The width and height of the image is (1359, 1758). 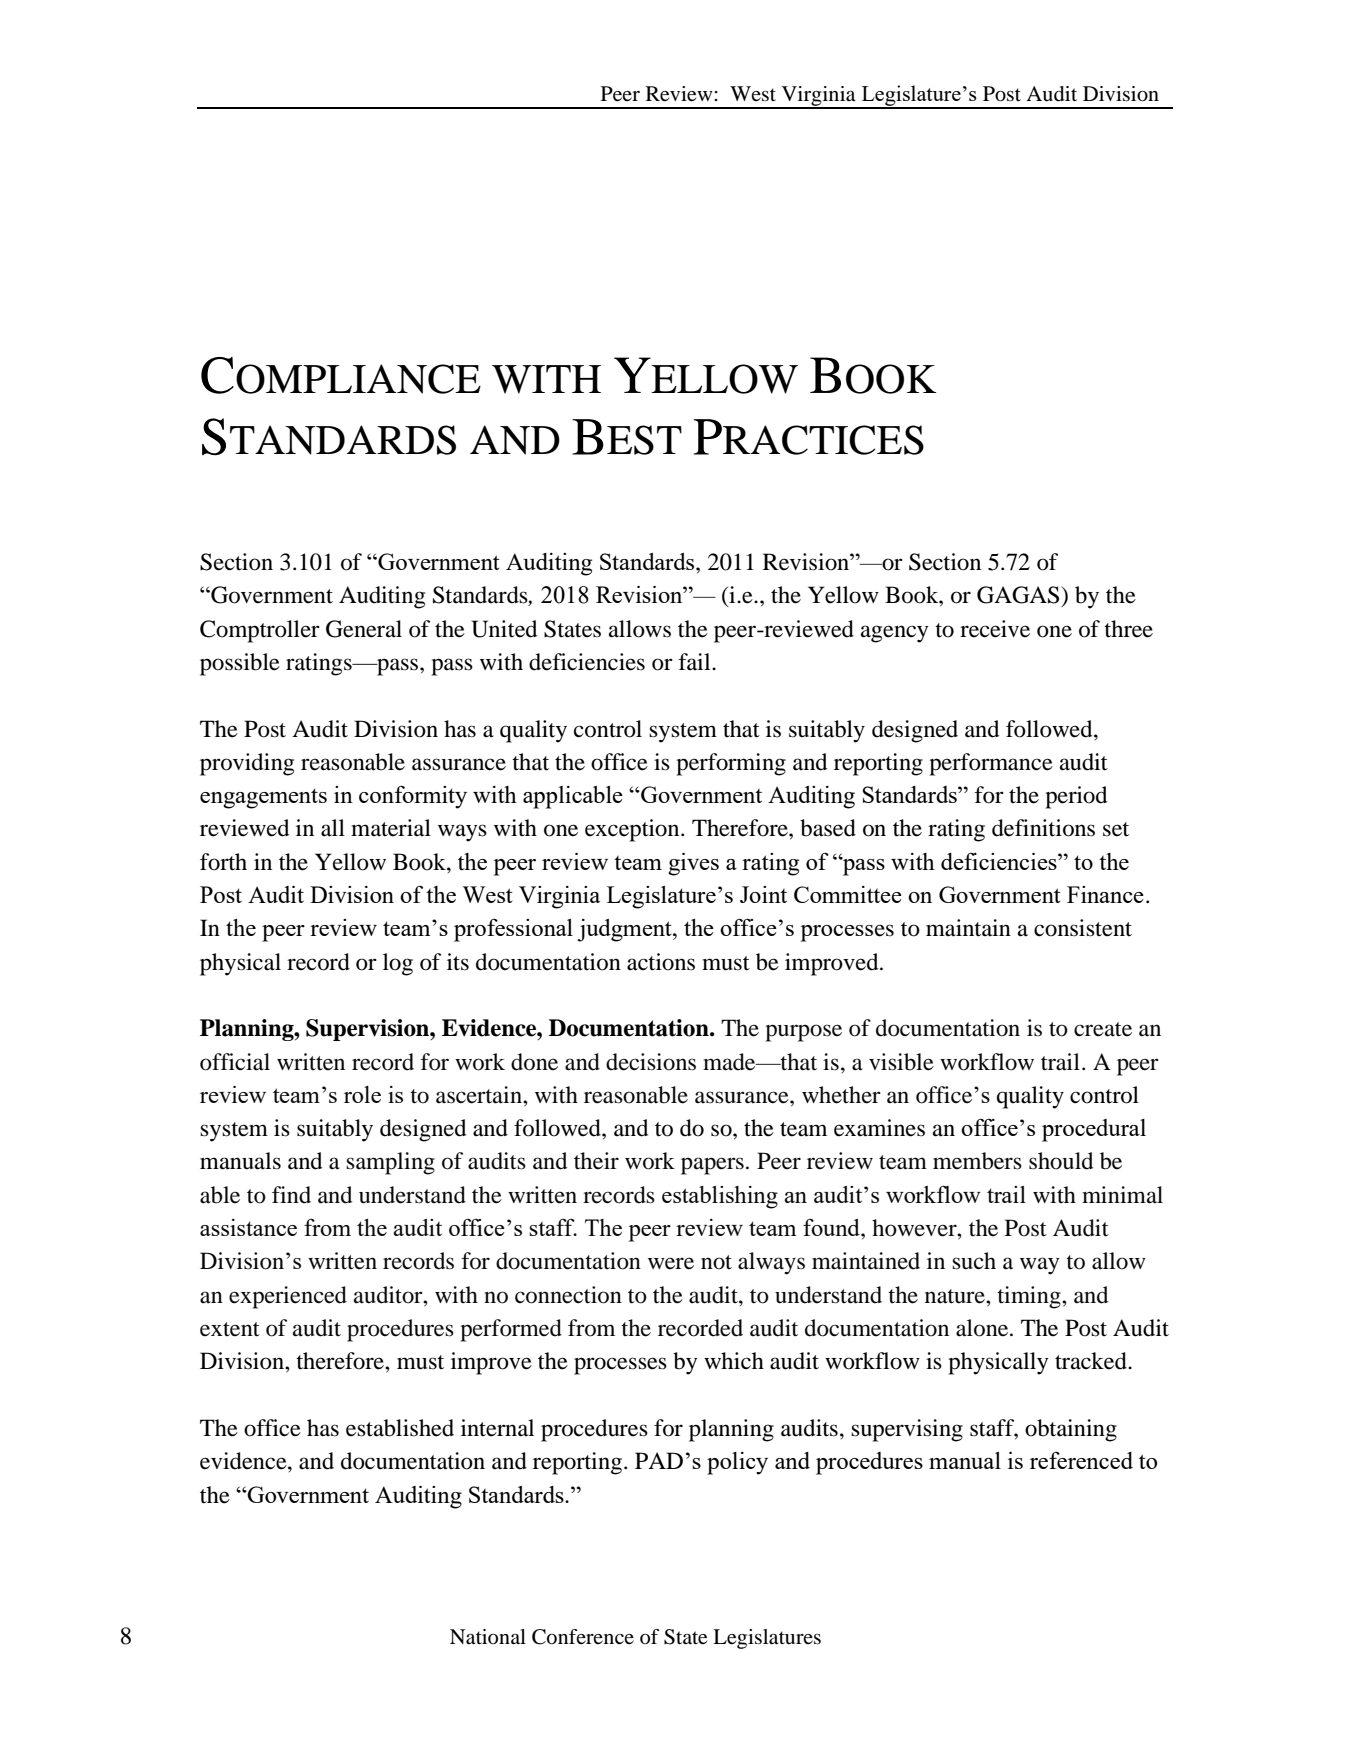 What do you see at coordinates (1092, 1361) in the image?
I see `tracked` at bounding box center [1092, 1361].
